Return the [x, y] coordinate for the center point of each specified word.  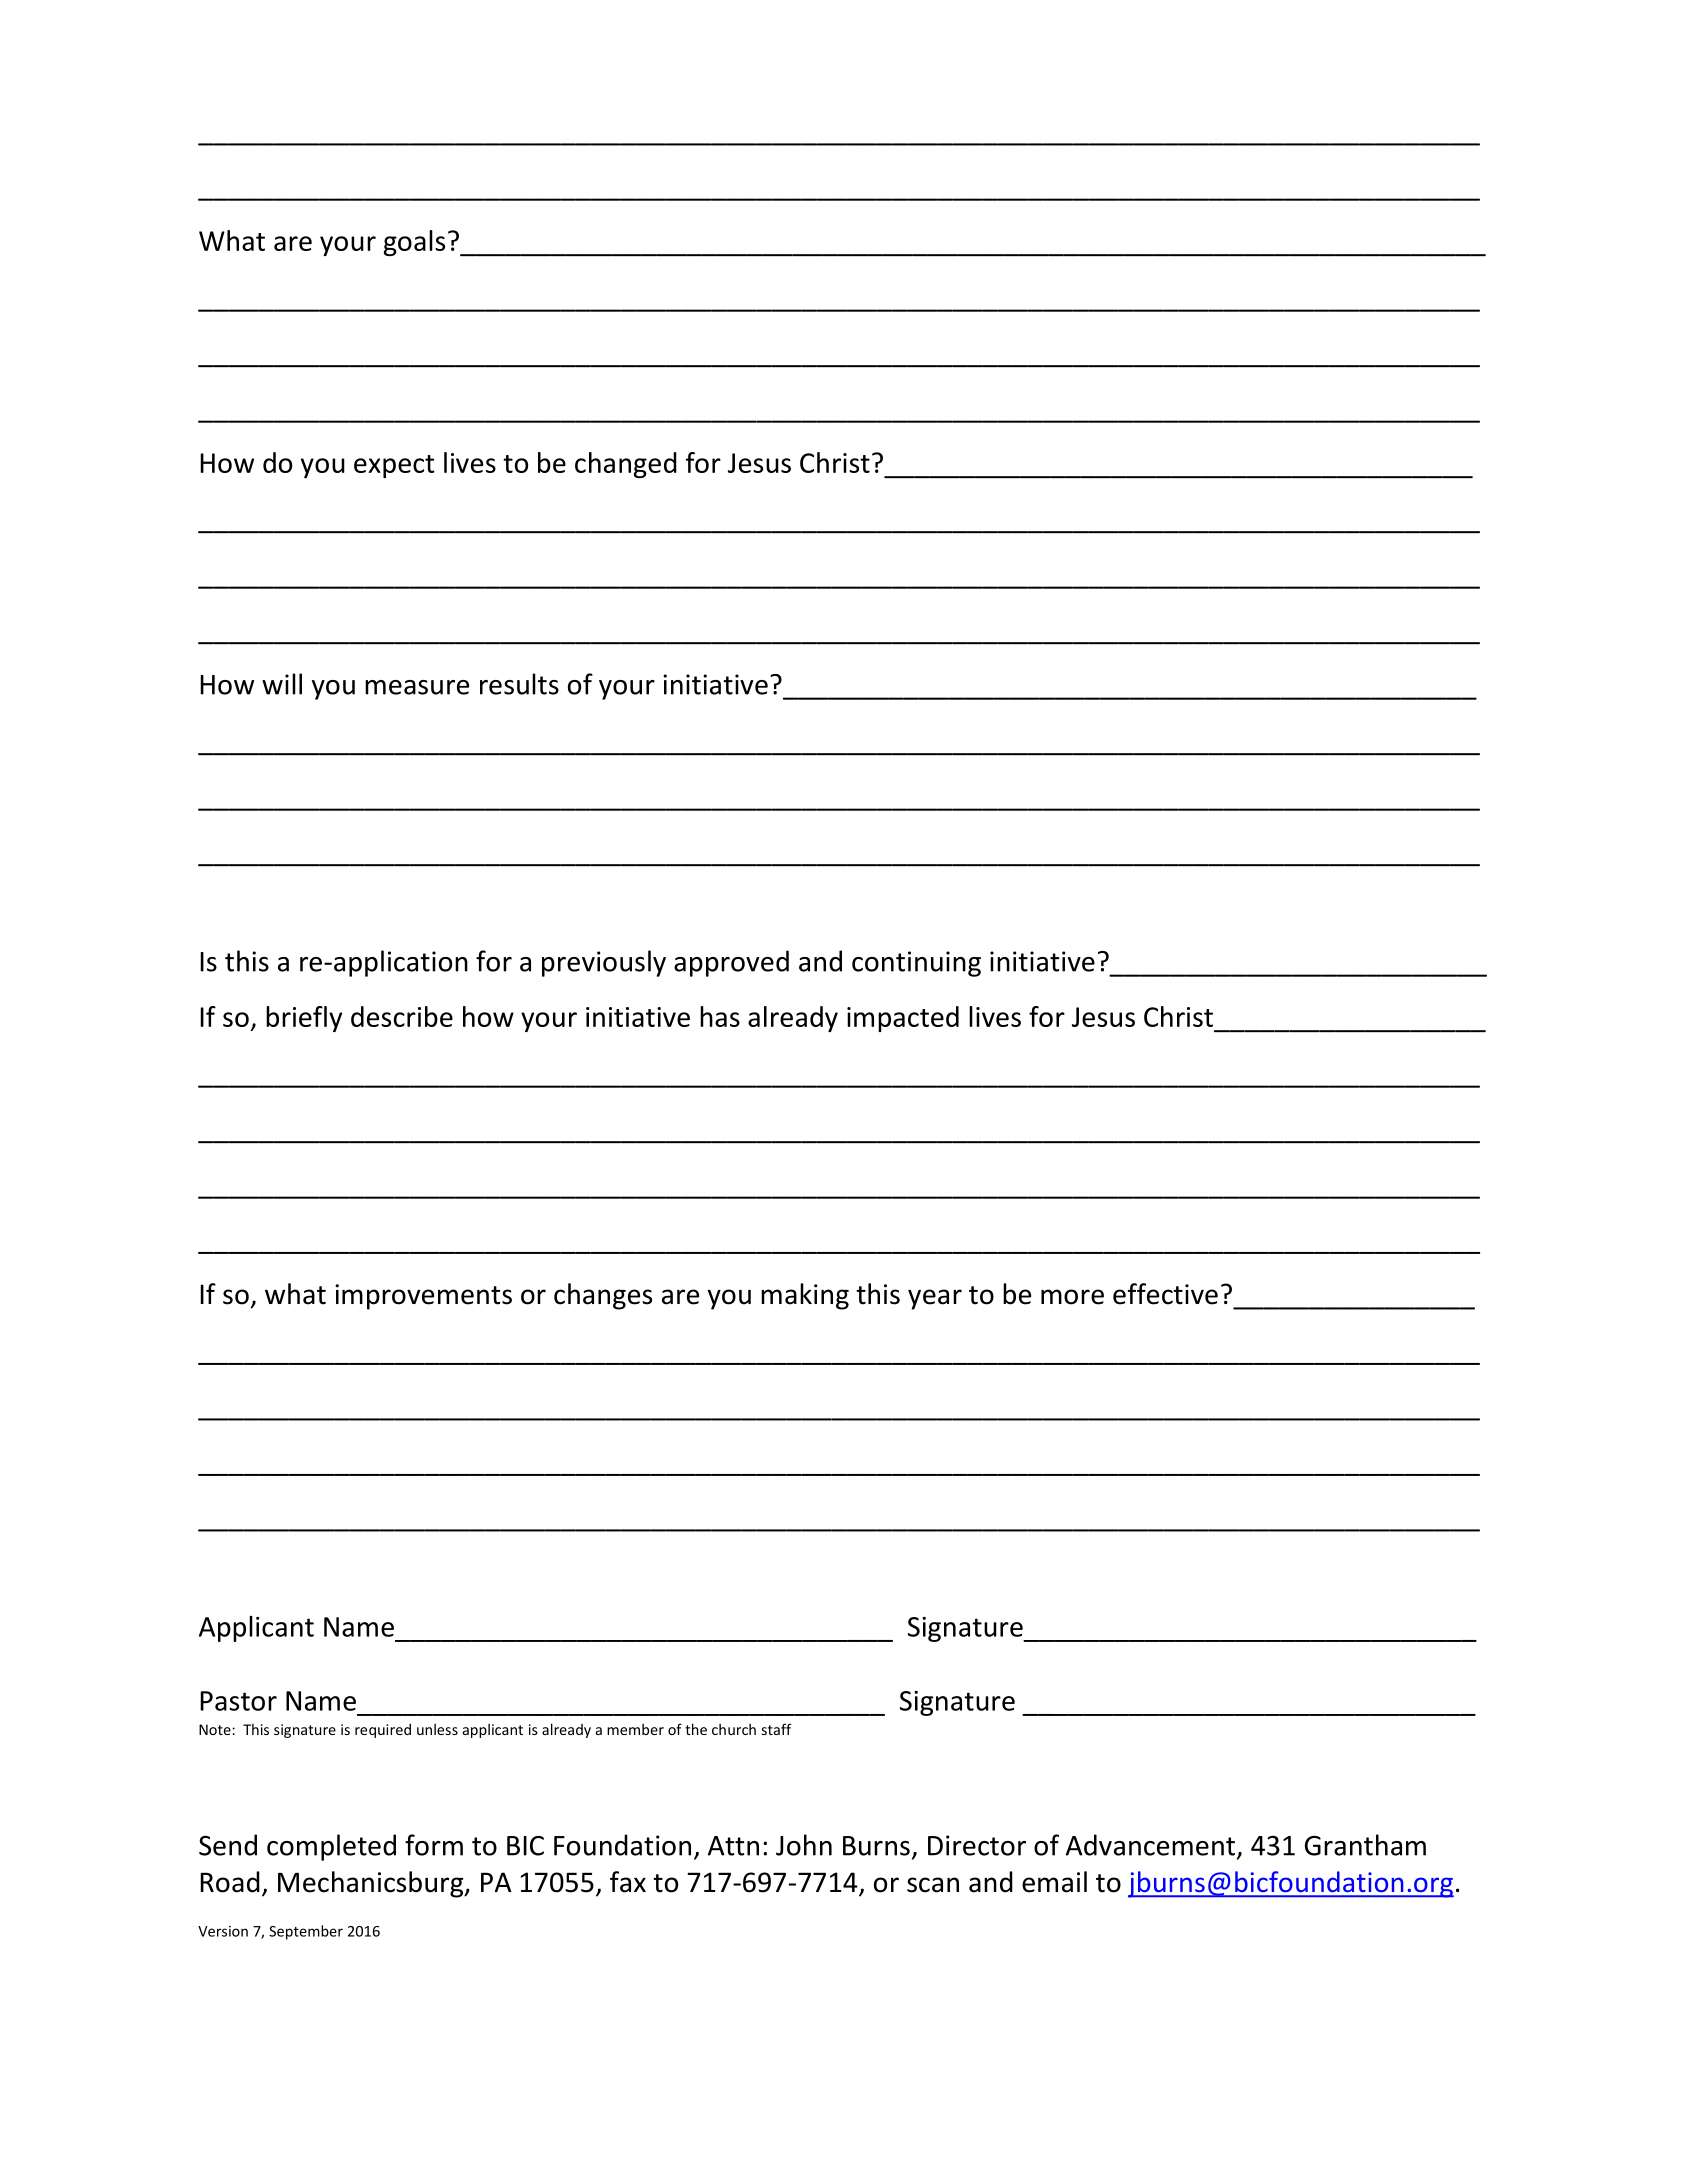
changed [626, 465]
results [519, 684]
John [804, 1845]
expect [394, 466]
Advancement [1150, 1845]
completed [331, 1847]
